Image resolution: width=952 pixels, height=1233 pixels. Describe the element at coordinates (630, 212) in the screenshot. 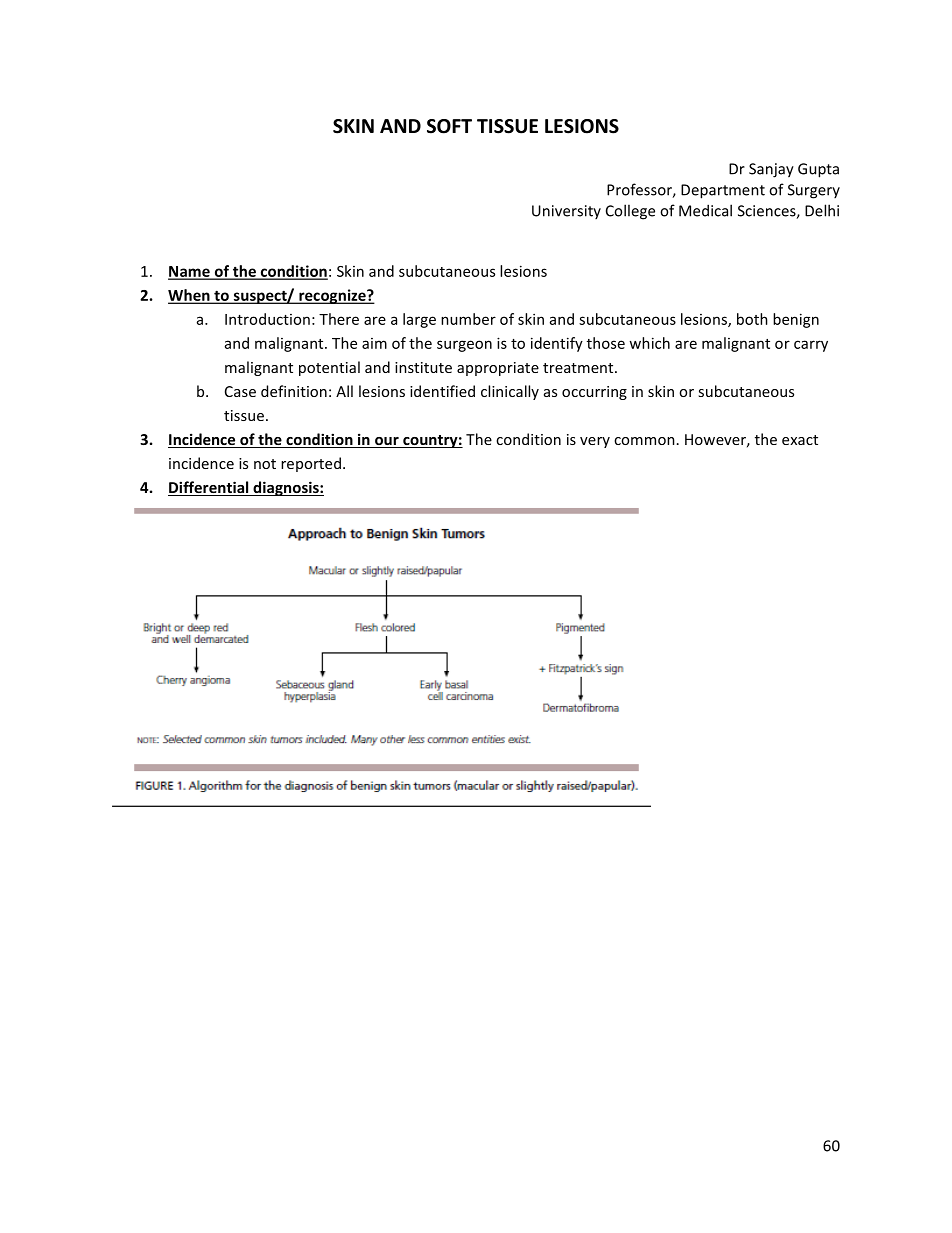

I see `College` at that location.
